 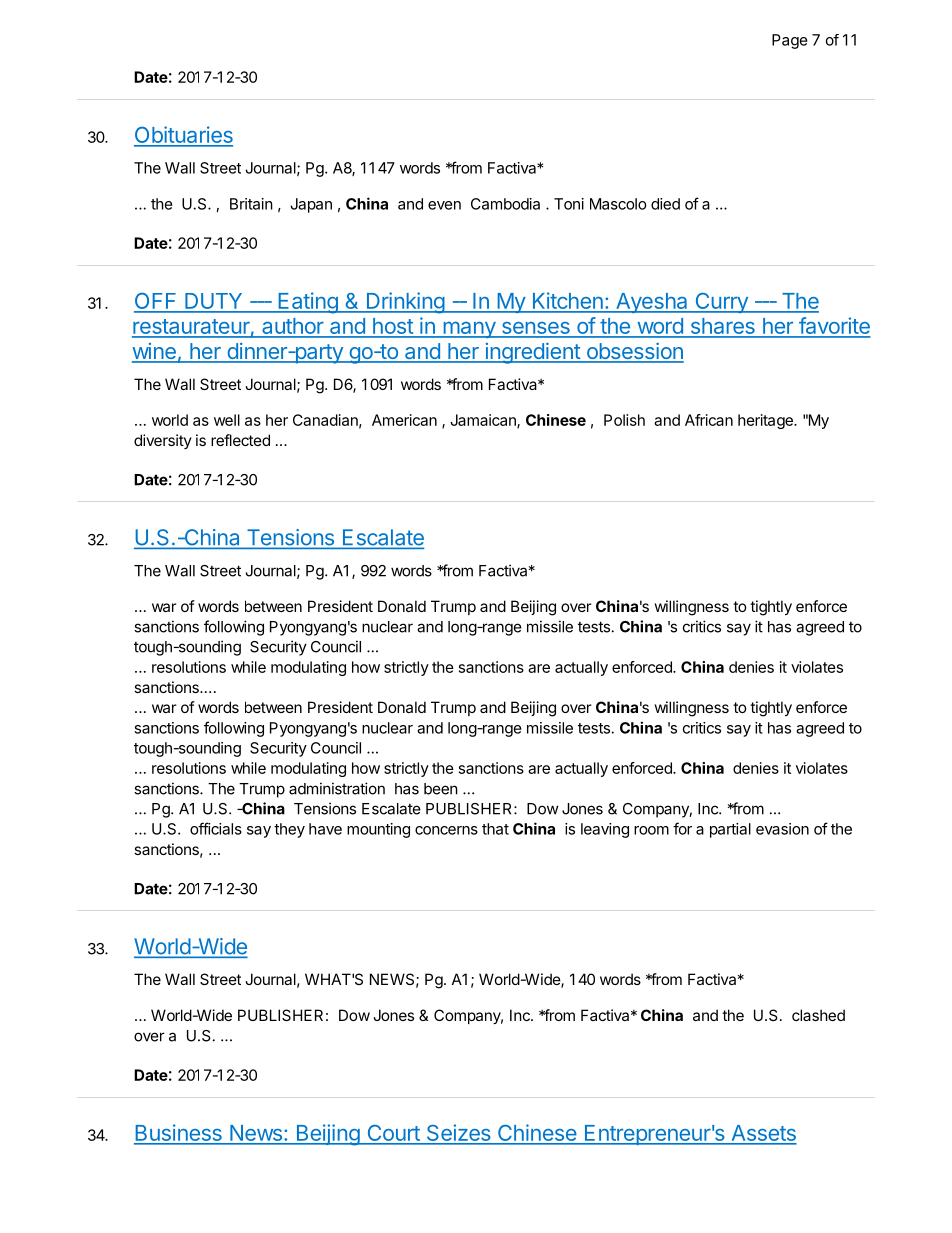 What do you see at coordinates (818, 1015) in the page?
I see `clashed` at bounding box center [818, 1015].
